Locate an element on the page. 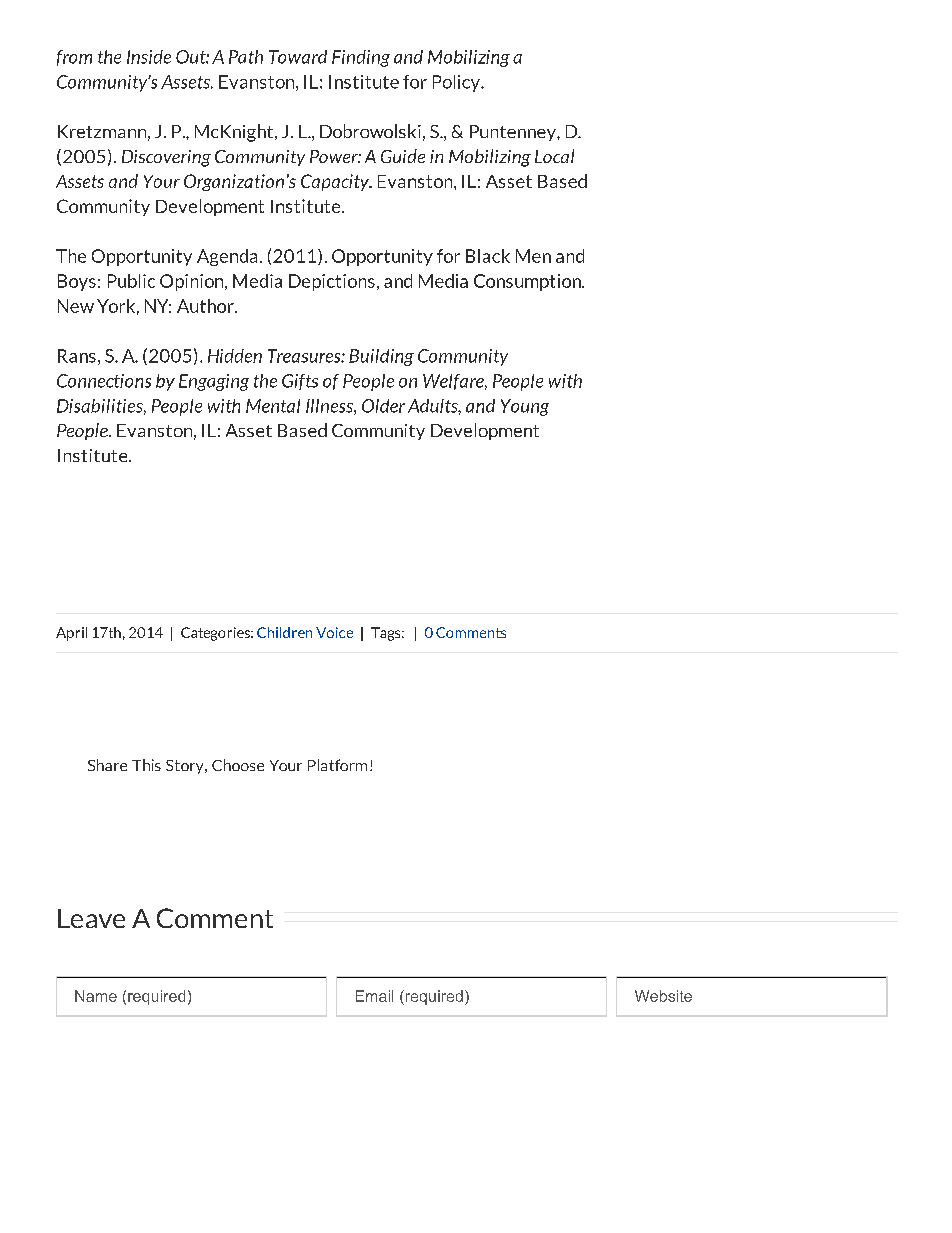 The width and height of the document is (952, 1233). Platform is located at coordinates (337, 765).
